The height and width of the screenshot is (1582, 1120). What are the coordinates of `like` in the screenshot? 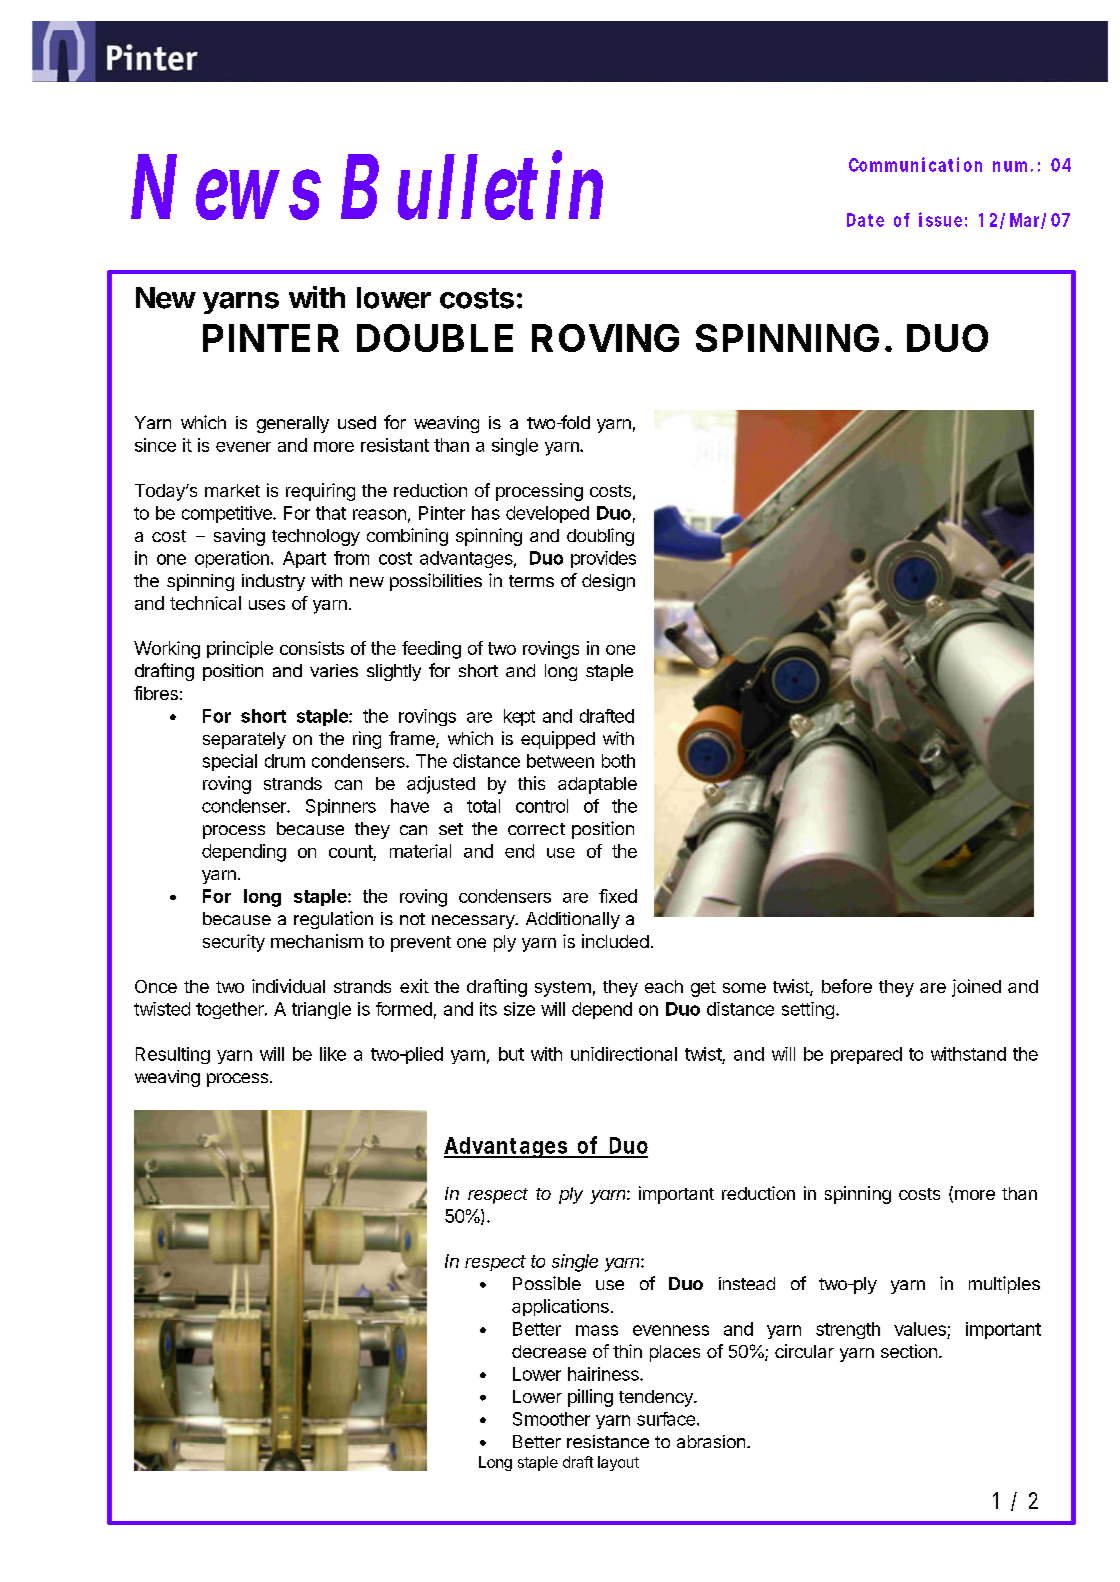 It's located at (333, 1054).
